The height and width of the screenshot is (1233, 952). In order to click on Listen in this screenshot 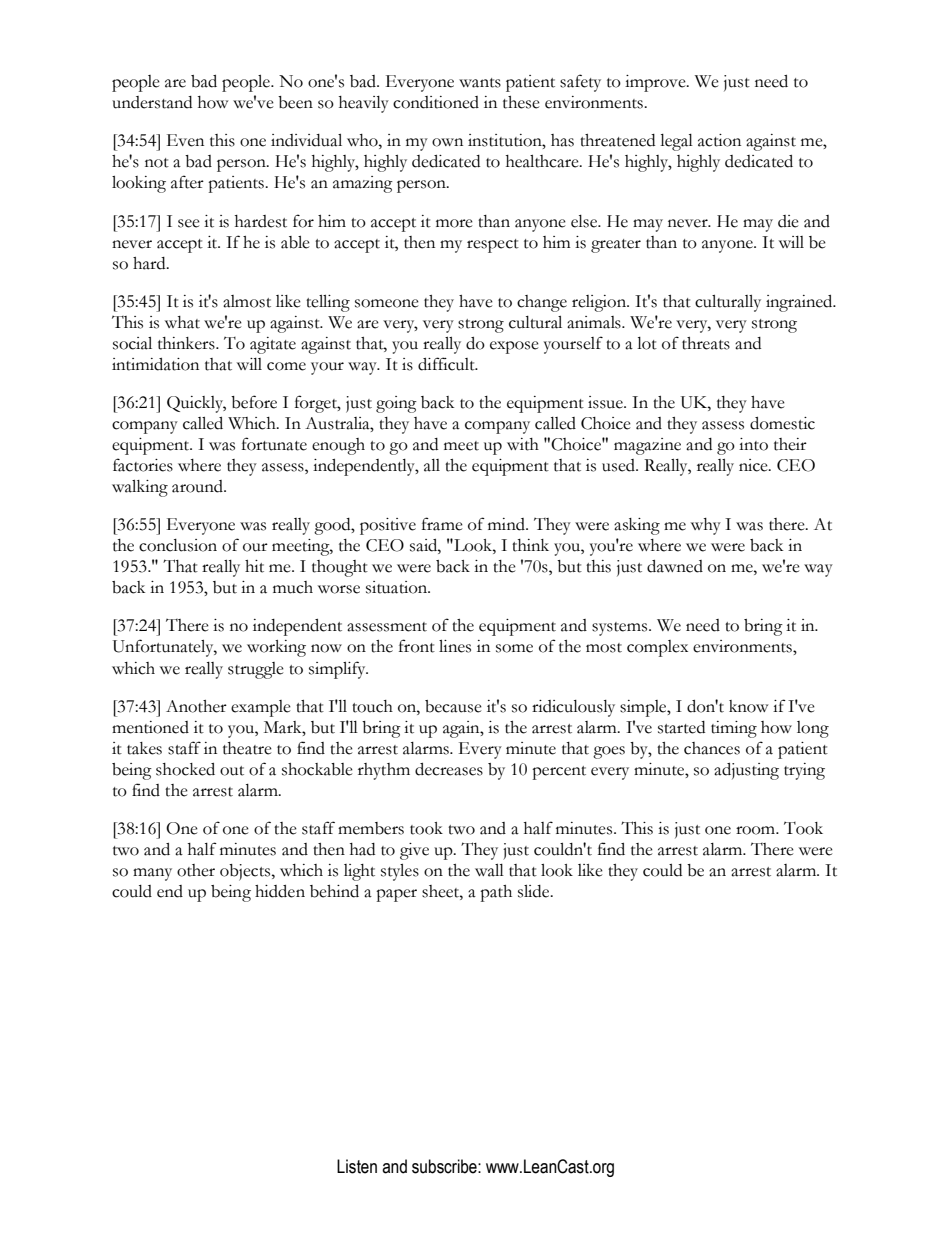, I will do `click(357, 1166)`.
